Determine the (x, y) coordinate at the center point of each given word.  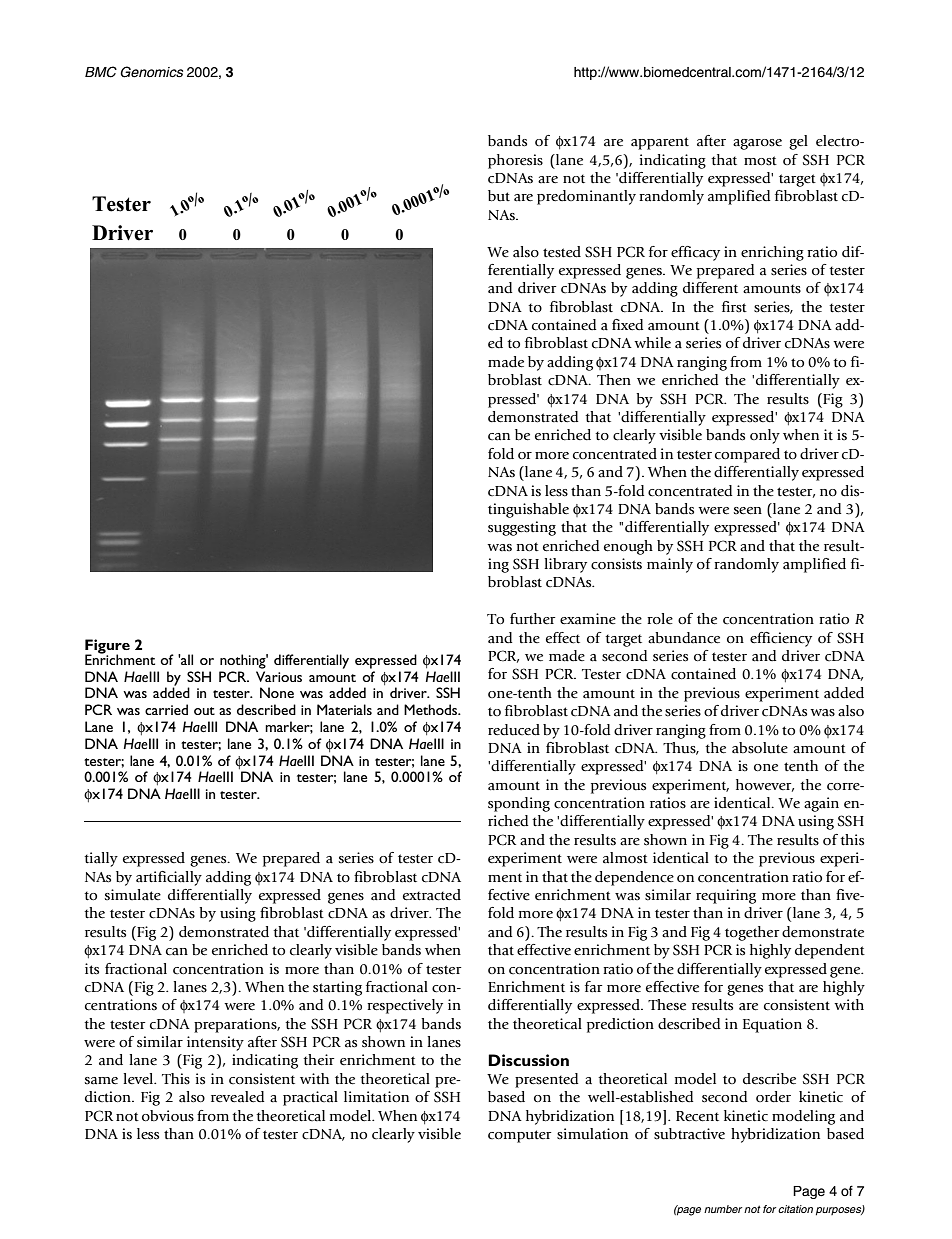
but (499, 196)
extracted (432, 895)
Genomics (151, 72)
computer (520, 1136)
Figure (107, 647)
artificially (169, 878)
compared (747, 455)
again (821, 804)
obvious (168, 1116)
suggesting (522, 528)
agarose (757, 144)
